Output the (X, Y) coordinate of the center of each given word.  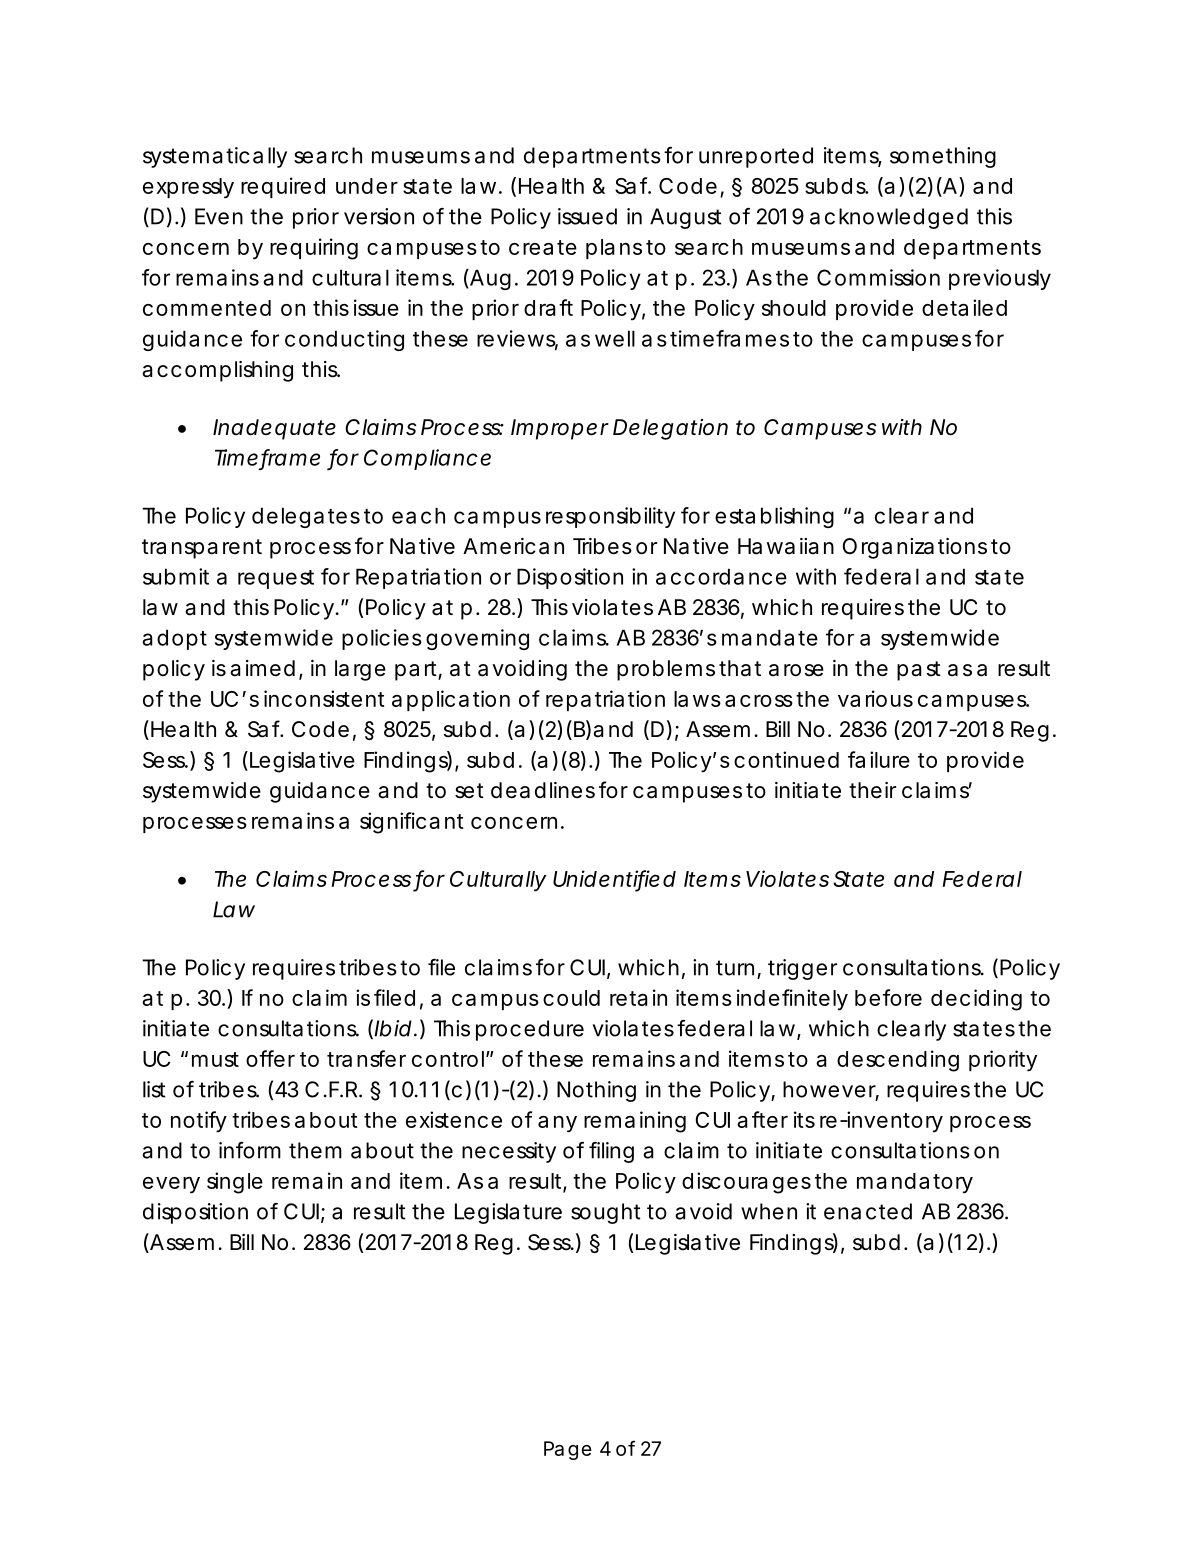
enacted (868, 1211)
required (283, 187)
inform (250, 1150)
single (235, 1183)
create (543, 247)
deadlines (543, 790)
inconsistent (324, 698)
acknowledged (889, 218)
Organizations (914, 548)
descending (898, 1061)
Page (568, 1450)
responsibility (610, 517)
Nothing (596, 1091)
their (872, 790)
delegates (306, 517)
